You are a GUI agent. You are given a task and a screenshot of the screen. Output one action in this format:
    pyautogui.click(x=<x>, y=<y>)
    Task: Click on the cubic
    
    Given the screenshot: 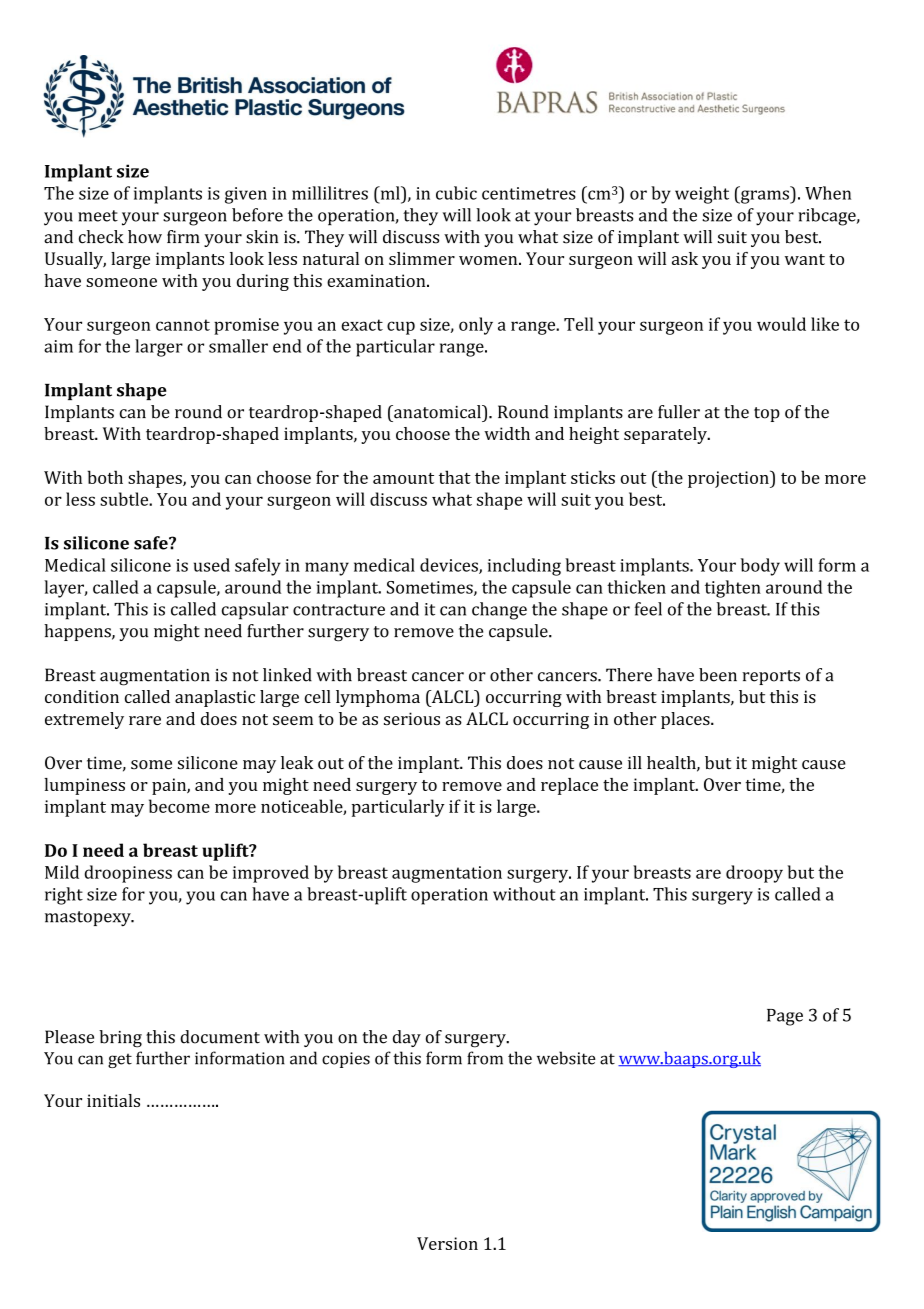 What is the action you would take?
    pyautogui.click(x=456, y=193)
